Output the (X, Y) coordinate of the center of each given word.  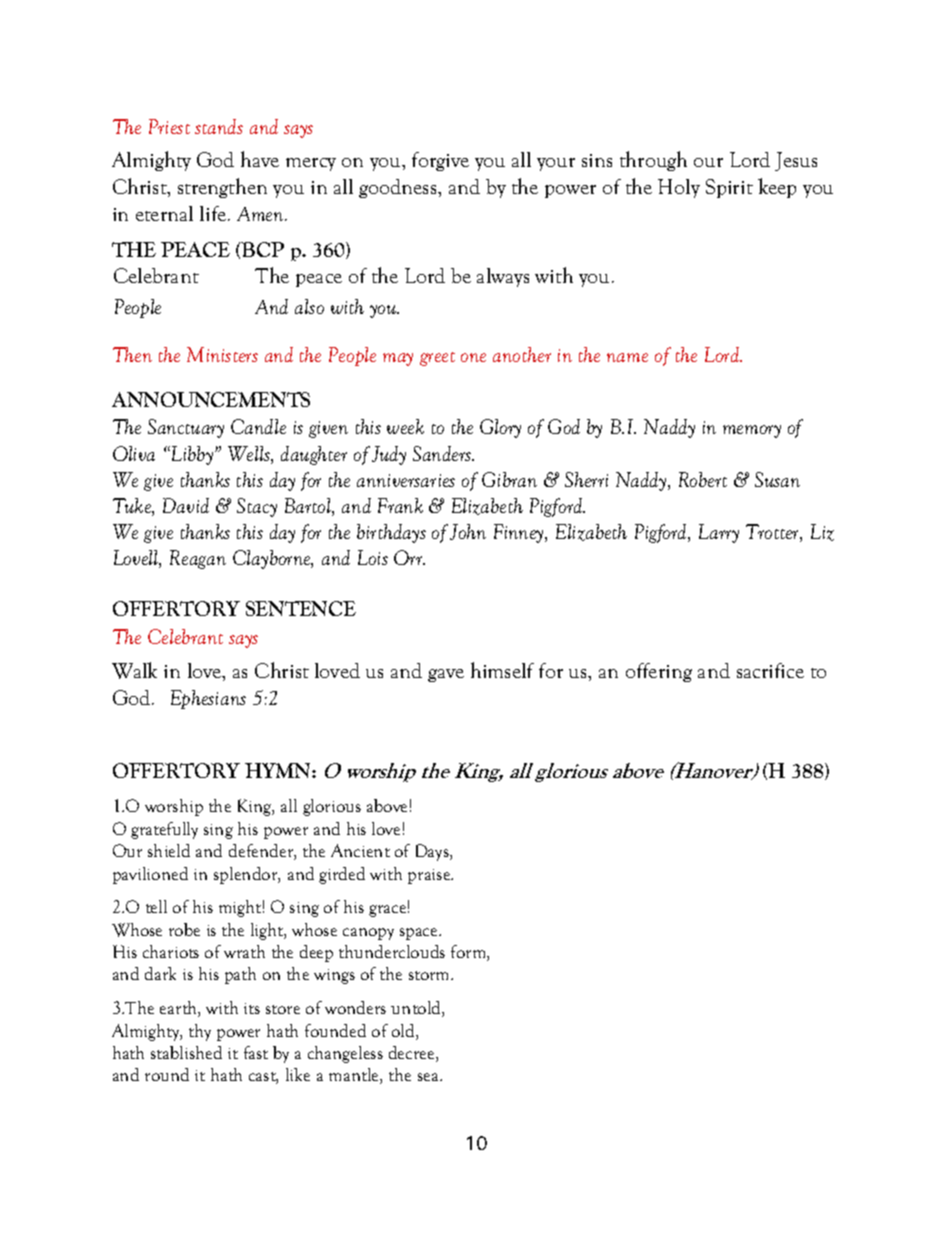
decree (413, 1054)
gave (446, 675)
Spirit (729, 188)
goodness (399, 188)
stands (219, 126)
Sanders (443, 453)
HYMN (279, 770)
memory (752, 431)
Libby (191, 455)
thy (200, 1032)
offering (659, 672)
